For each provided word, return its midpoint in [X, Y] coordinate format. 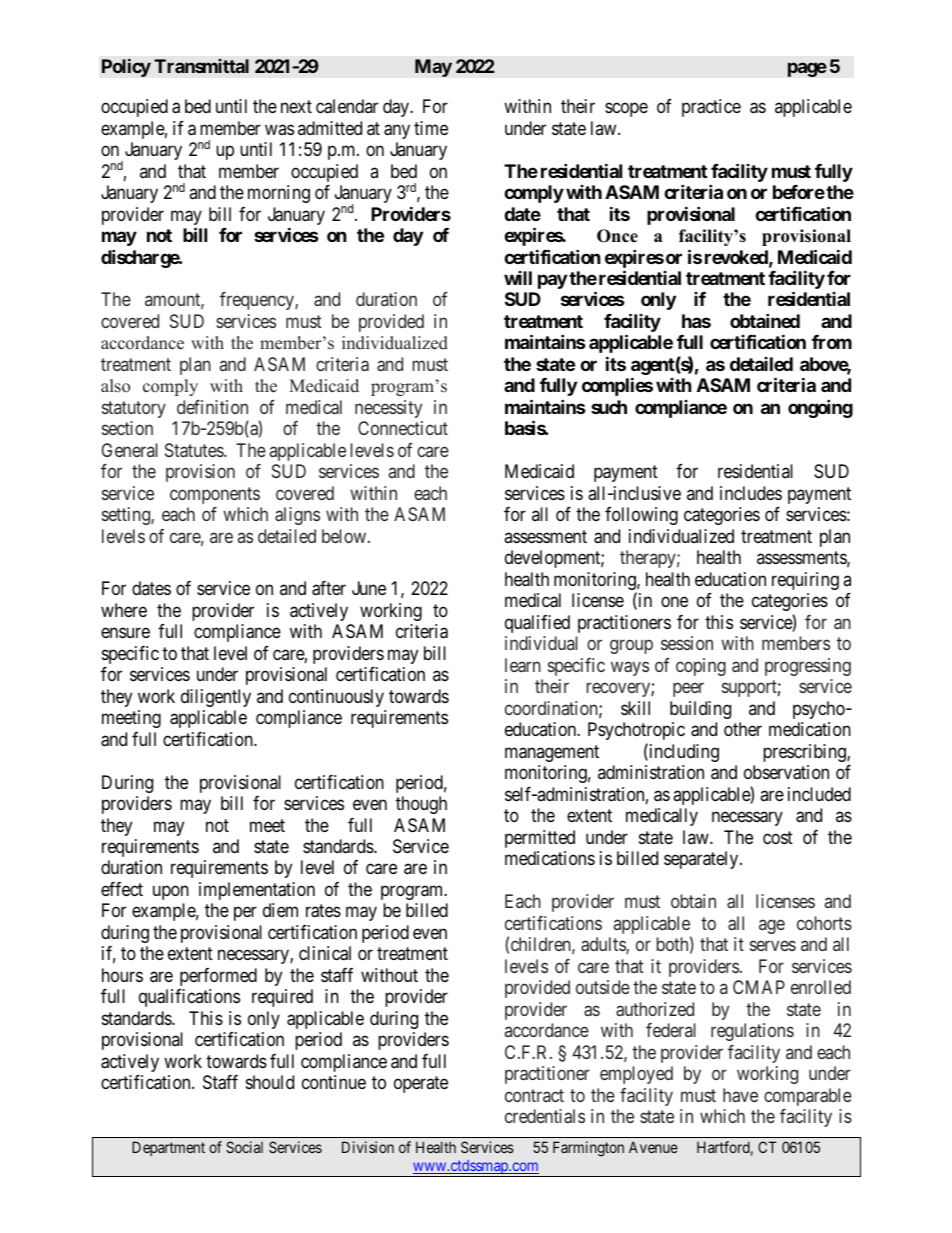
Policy [126, 67]
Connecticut [403, 428]
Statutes [195, 450]
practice [711, 108]
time [431, 128]
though [421, 805]
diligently [216, 698]
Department [168, 1148]
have [740, 1095]
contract [534, 1095]
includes [751, 493]
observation [786, 772]
